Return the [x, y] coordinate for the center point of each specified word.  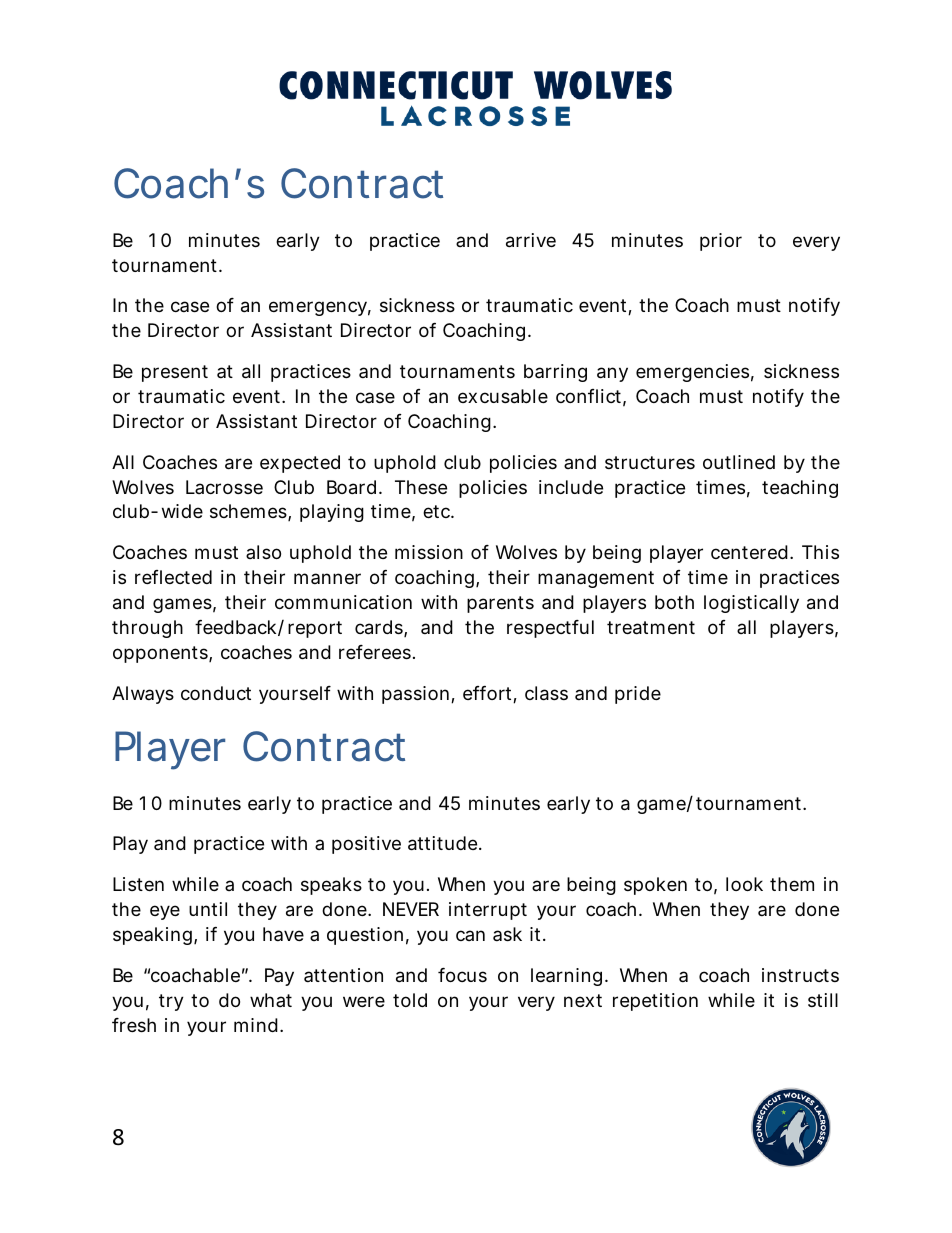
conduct [216, 693]
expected [300, 464]
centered [749, 552]
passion [415, 695]
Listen [138, 884]
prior [721, 242]
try [171, 1002]
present [175, 373]
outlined [739, 462]
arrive [531, 240]
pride [638, 695]
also [263, 552]
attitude [444, 843]
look [744, 884]
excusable [503, 396]
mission [429, 552]
